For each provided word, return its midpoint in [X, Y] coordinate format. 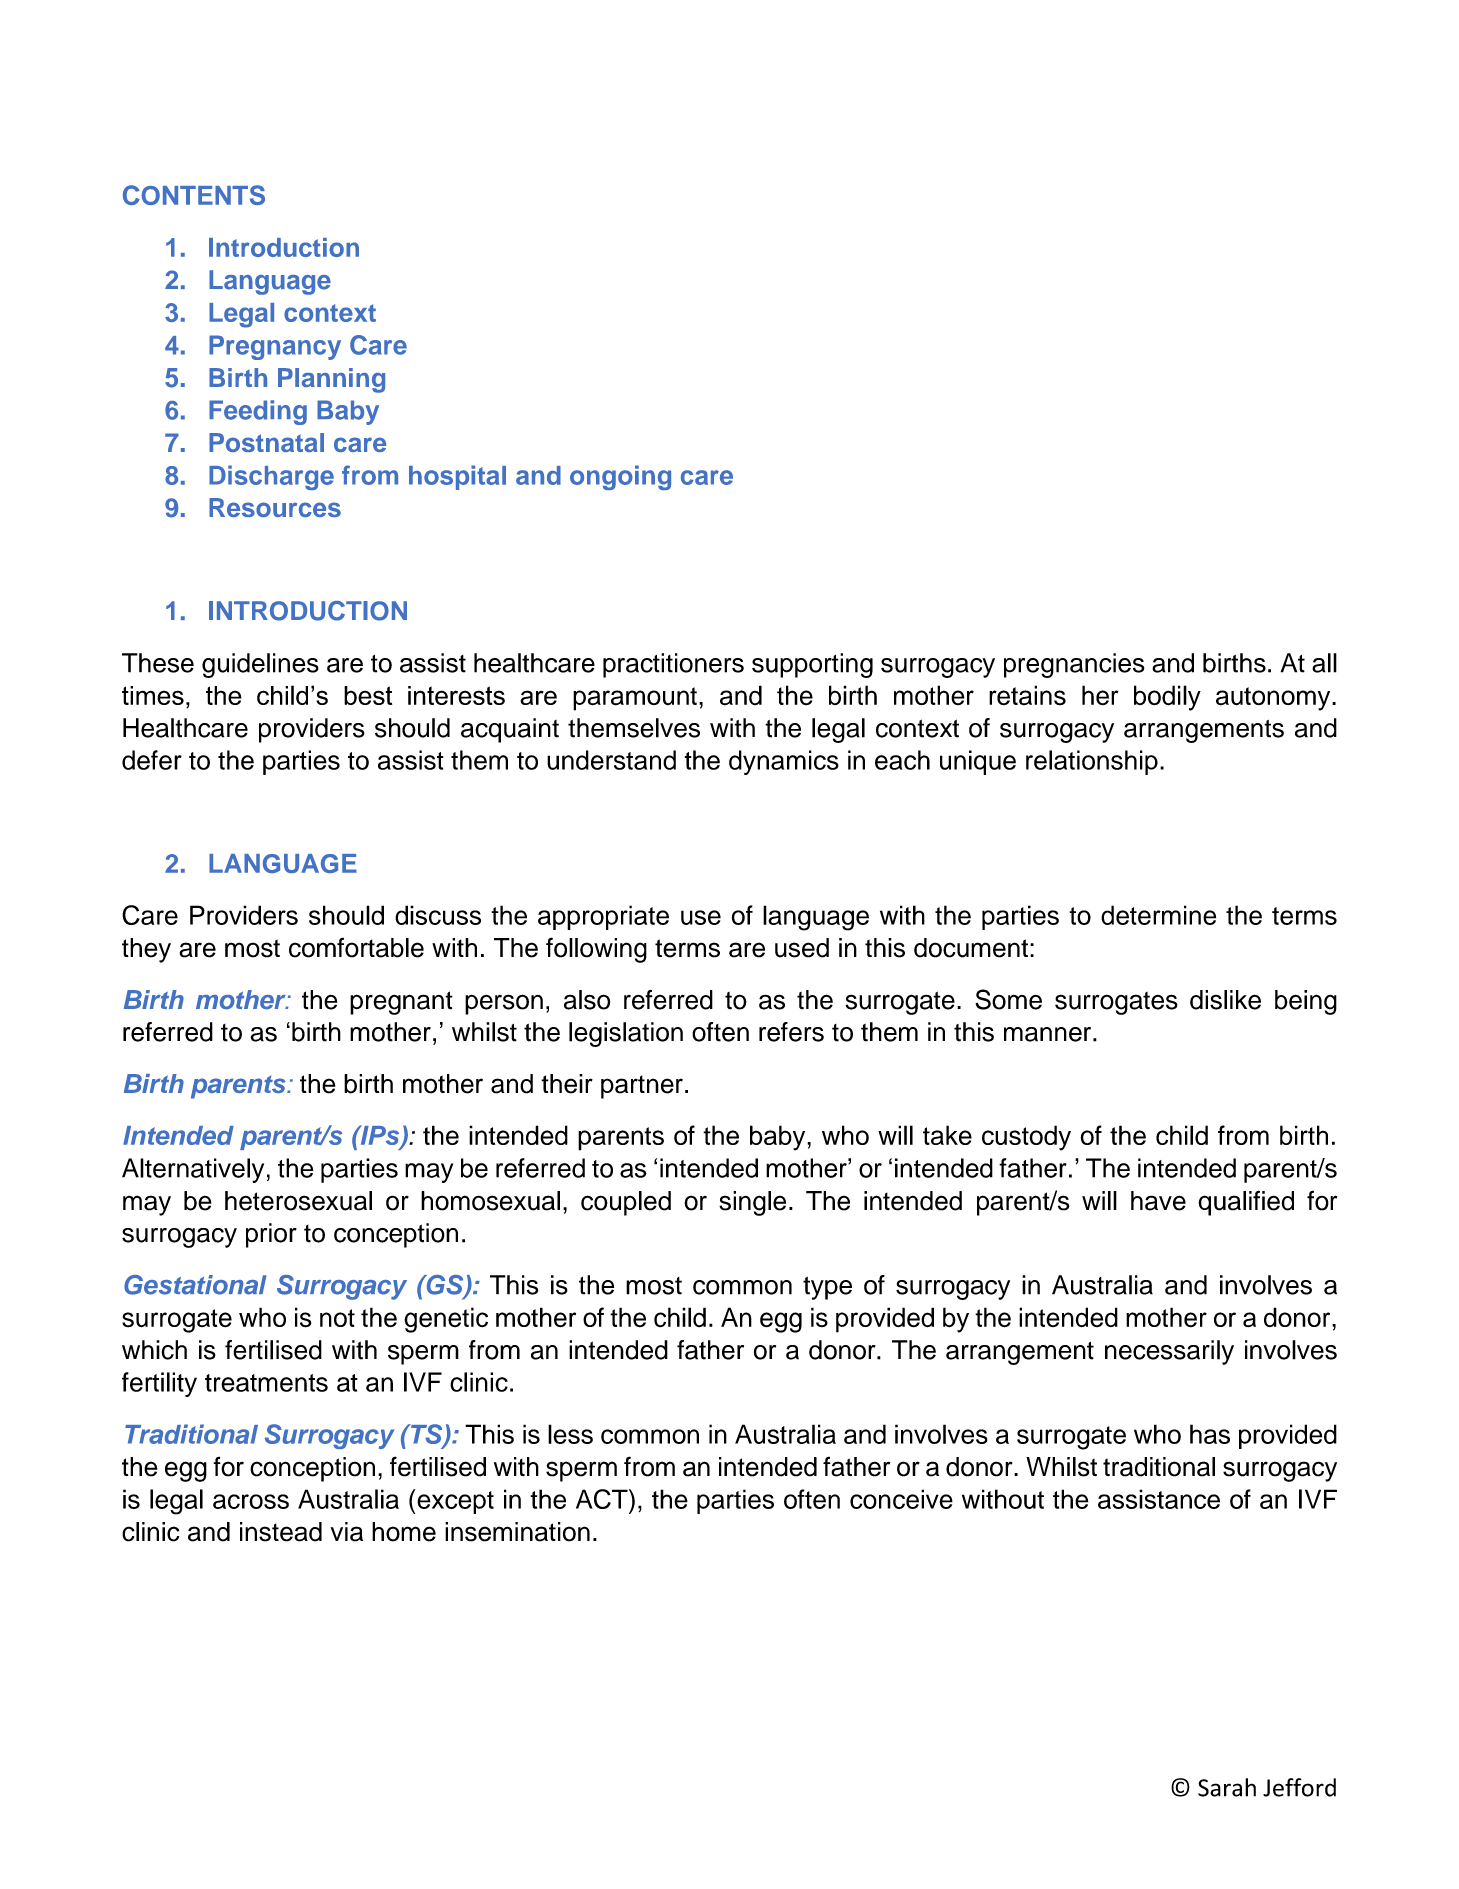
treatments [266, 1383]
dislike [1225, 1000]
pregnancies [1074, 665]
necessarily [1169, 1352]
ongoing [620, 477]
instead [281, 1532]
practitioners [673, 665]
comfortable [356, 947]
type [827, 1288]
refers [791, 1032]
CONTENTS [194, 195]
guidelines [260, 665]
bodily [1167, 698]
